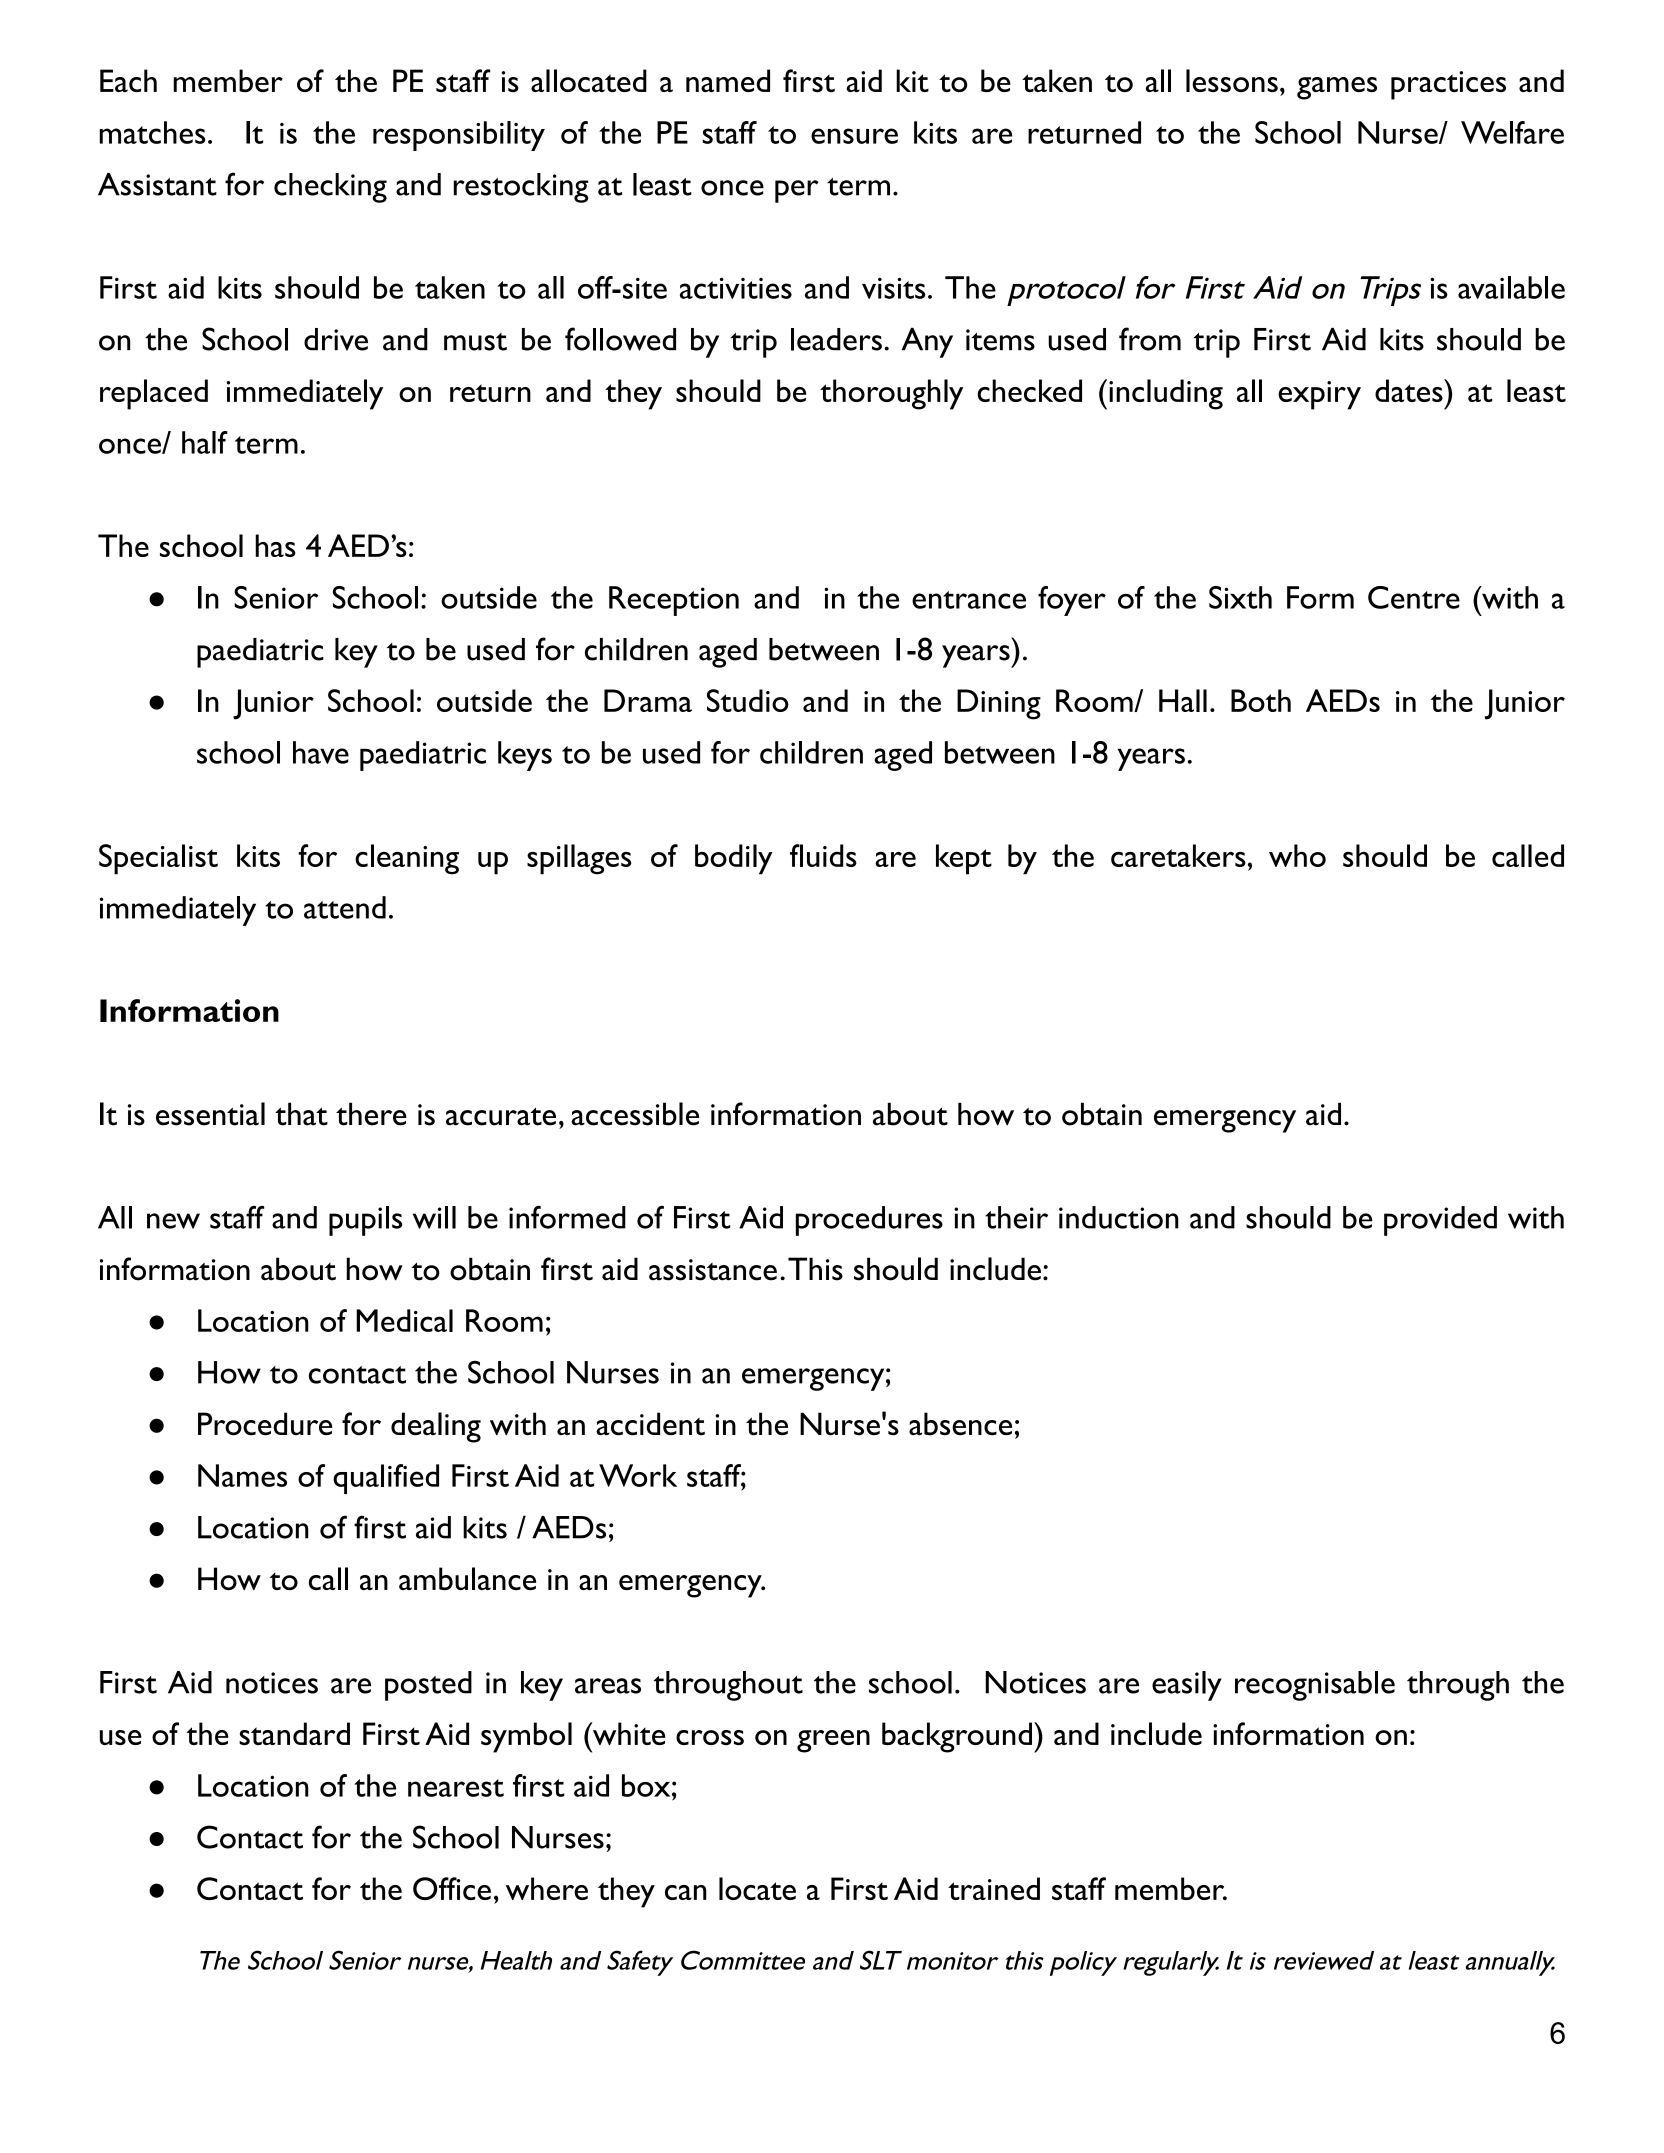  I want to click on checking, so click(330, 188).
